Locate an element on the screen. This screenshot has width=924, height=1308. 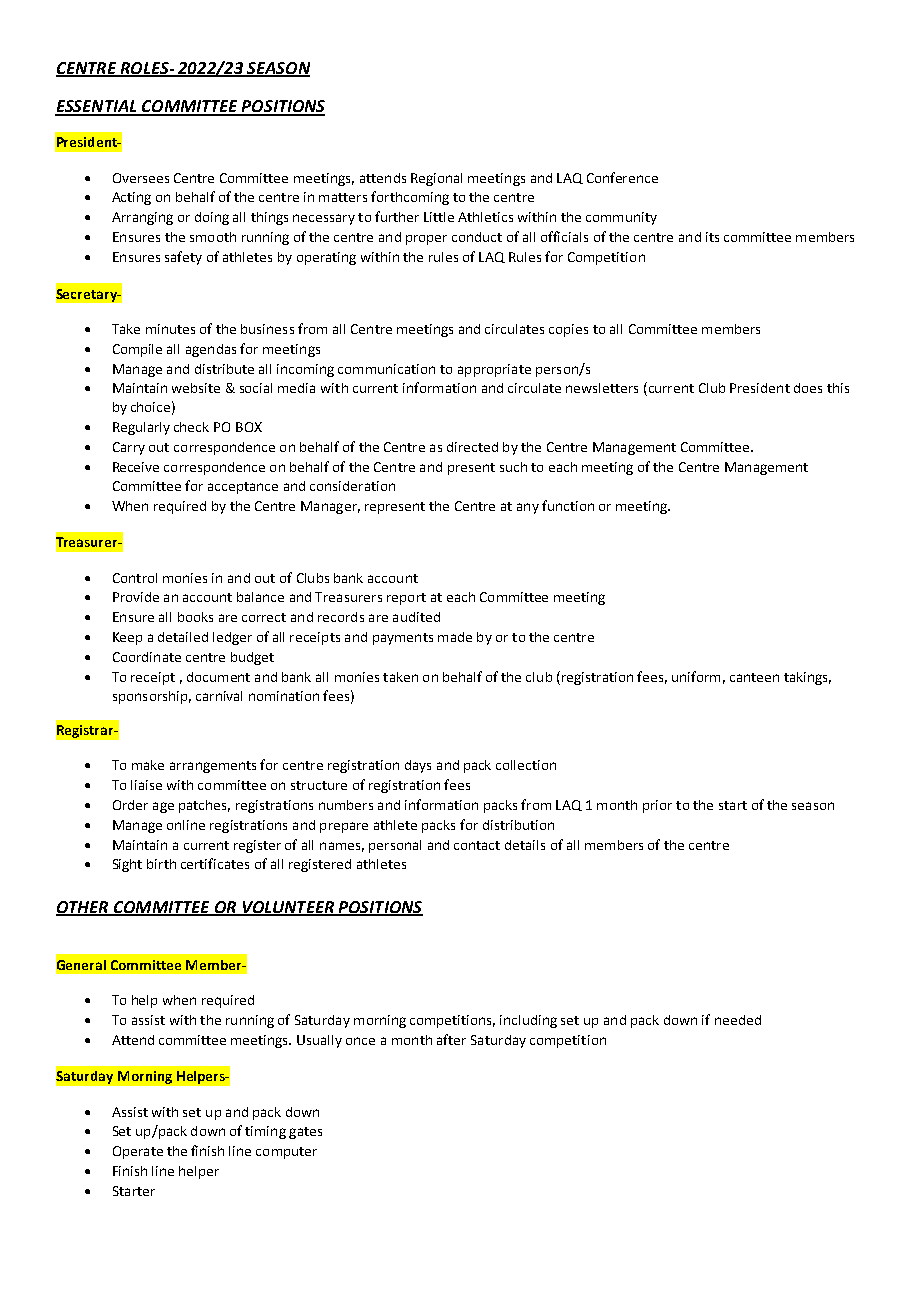
canteen is located at coordinates (754, 677).
